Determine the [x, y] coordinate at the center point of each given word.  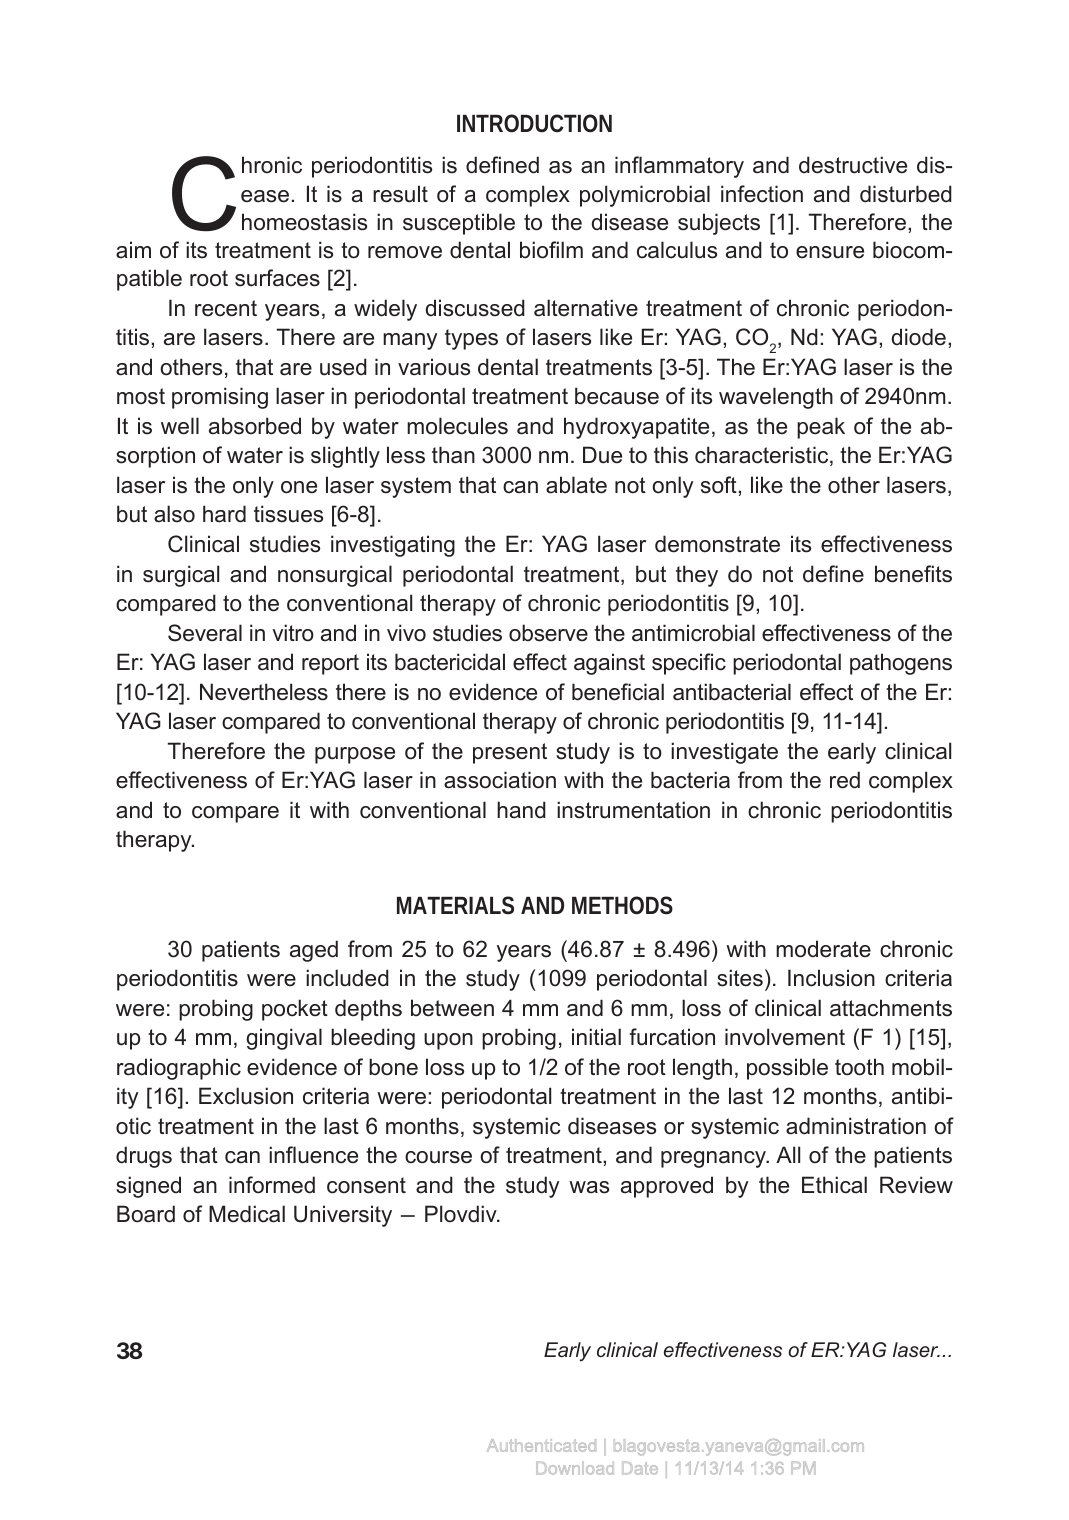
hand [521, 810]
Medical [247, 1214]
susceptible [459, 224]
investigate [724, 753]
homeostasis [304, 222]
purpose [355, 755]
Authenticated [541, 1445]
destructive [853, 165]
